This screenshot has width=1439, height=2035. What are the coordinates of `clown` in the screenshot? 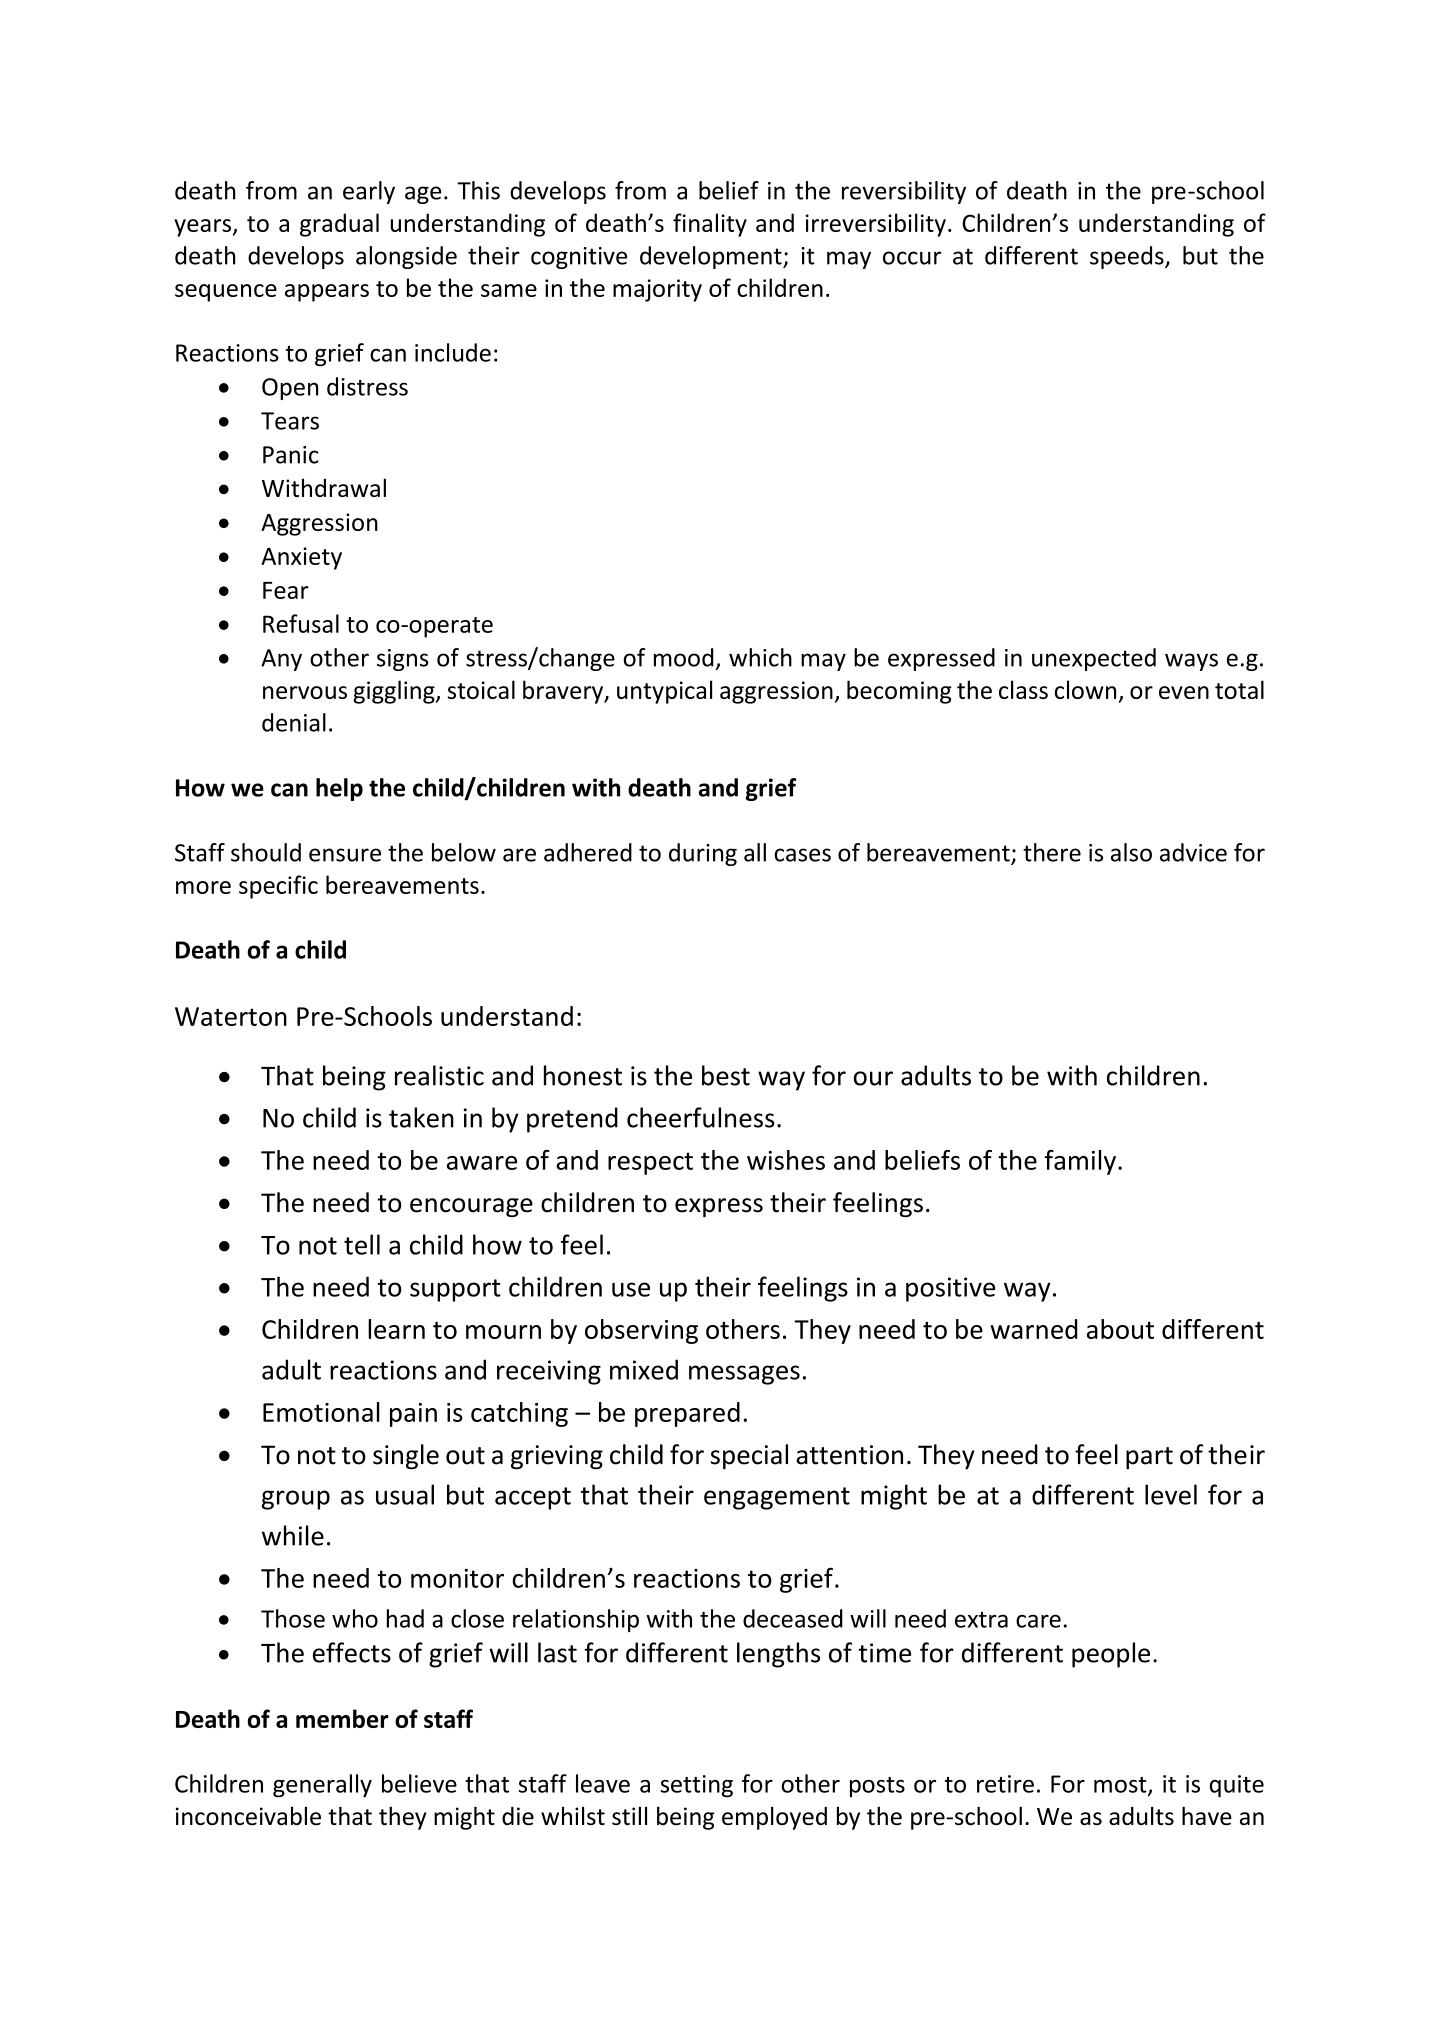 It's located at (1085, 689).
